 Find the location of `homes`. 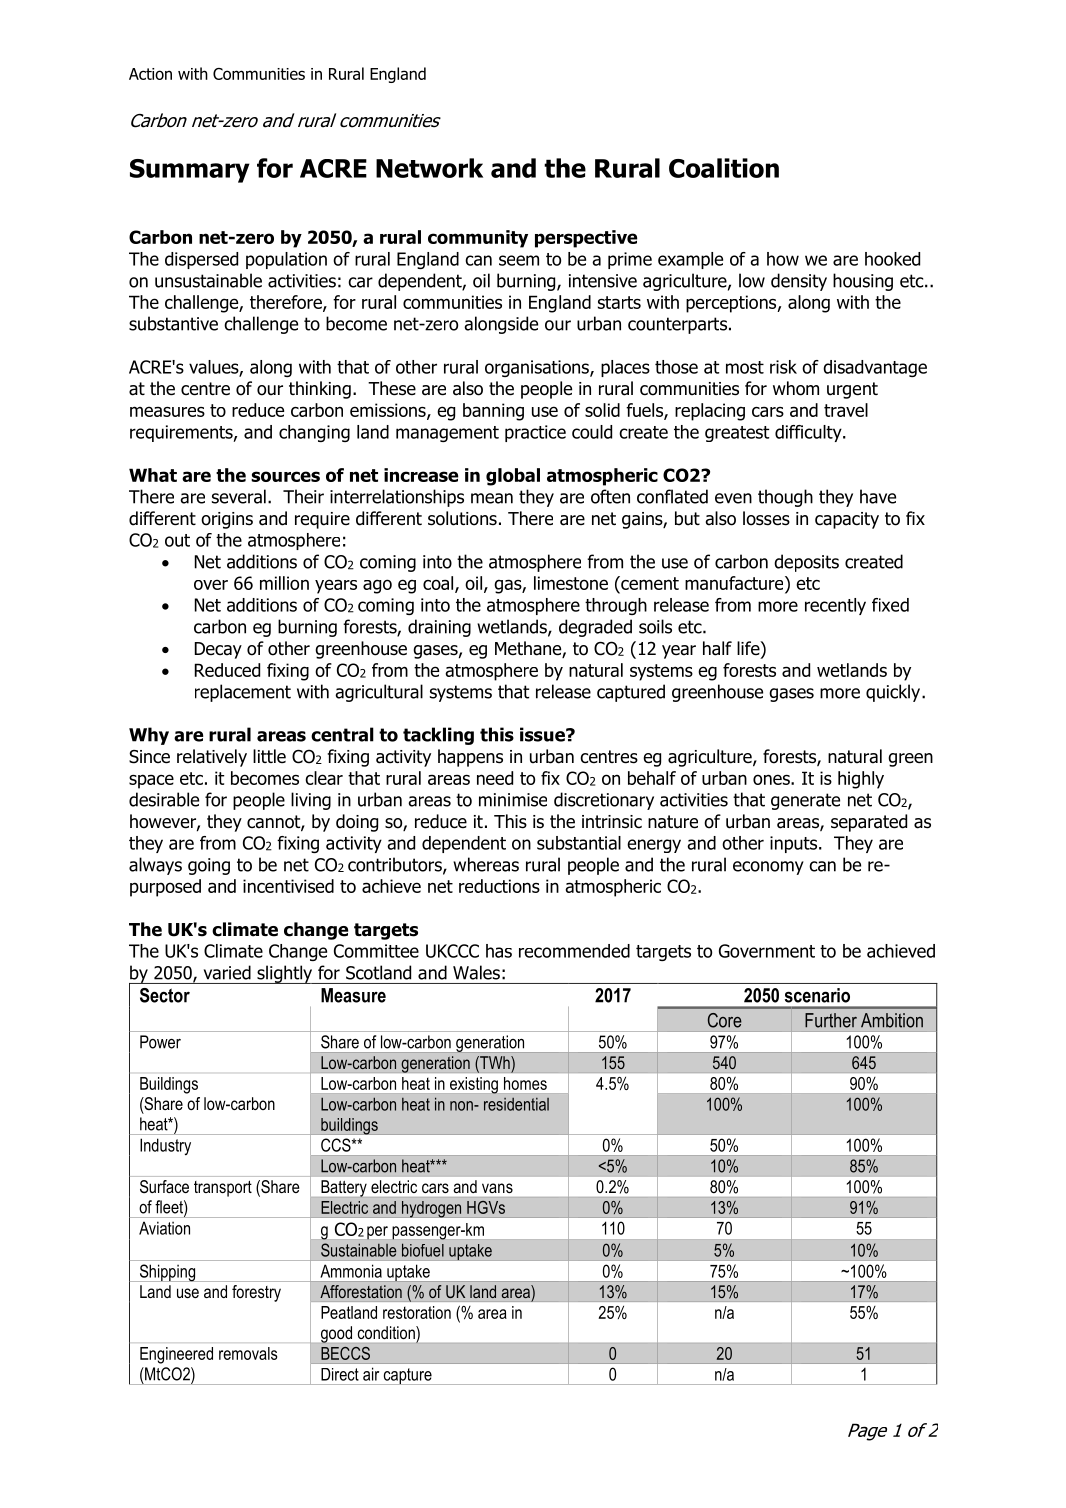

homes is located at coordinates (525, 1083).
